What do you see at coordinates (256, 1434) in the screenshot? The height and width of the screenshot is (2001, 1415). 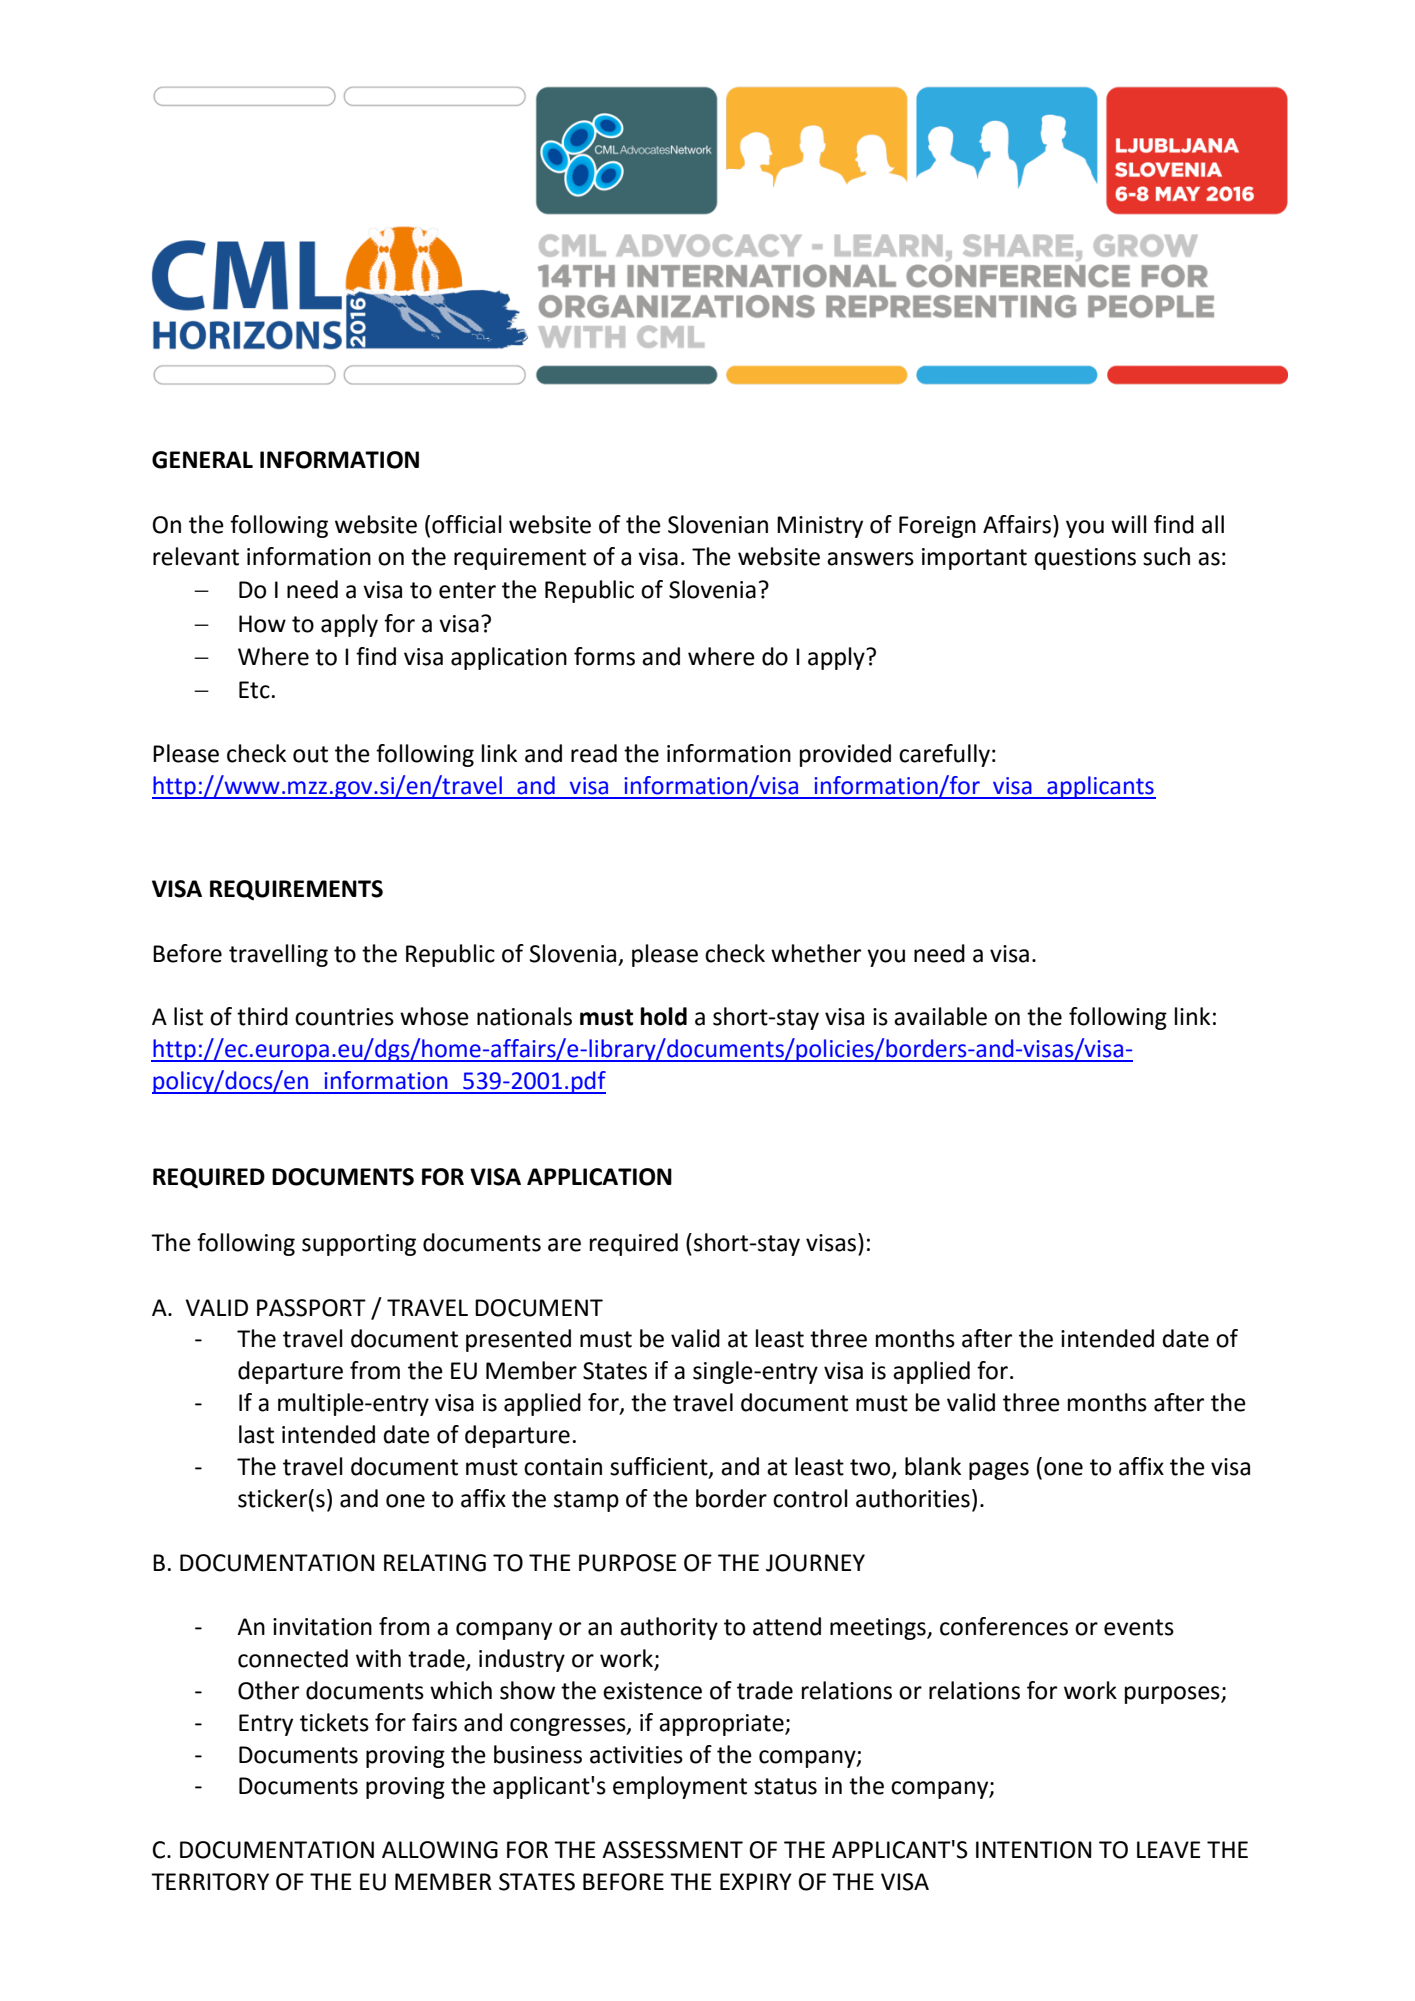 I see `last` at bounding box center [256, 1434].
